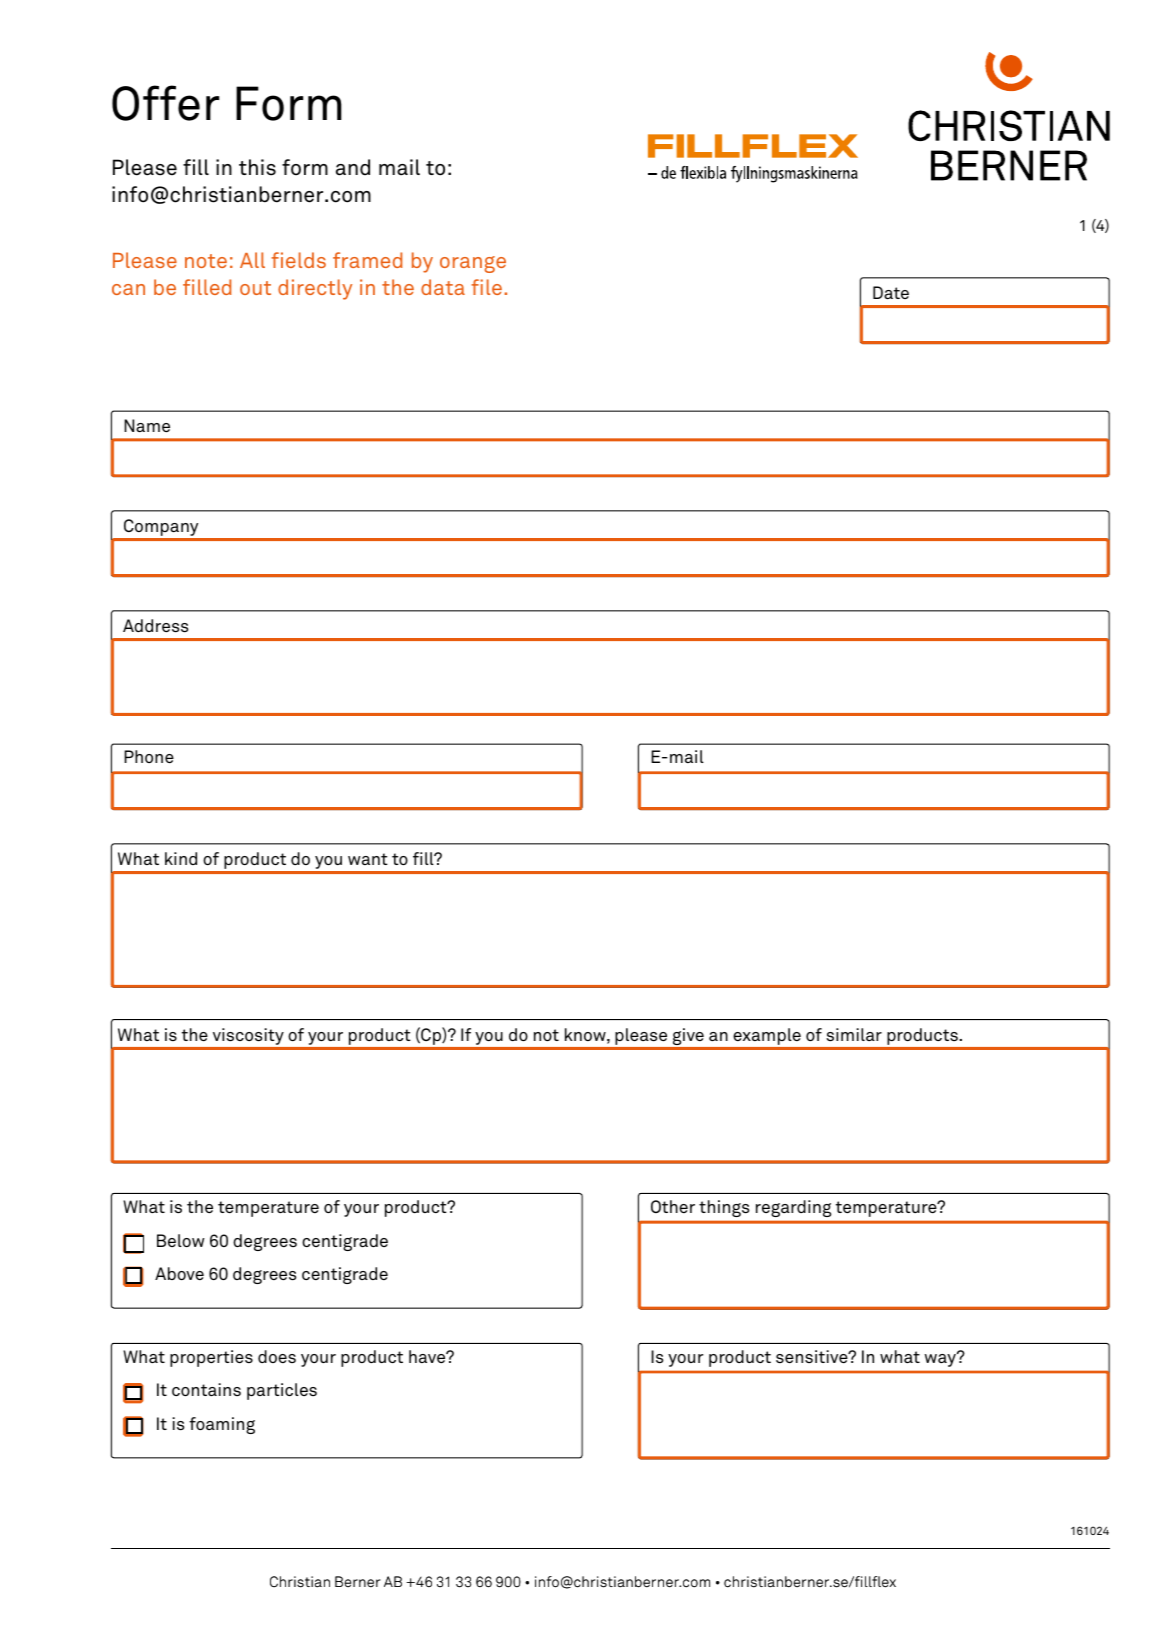 Image resolution: width=1165 pixels, height=1648 pixels. Describe the element at coordinates (155, 626) in the screenshot. I see `Address` at that location.
